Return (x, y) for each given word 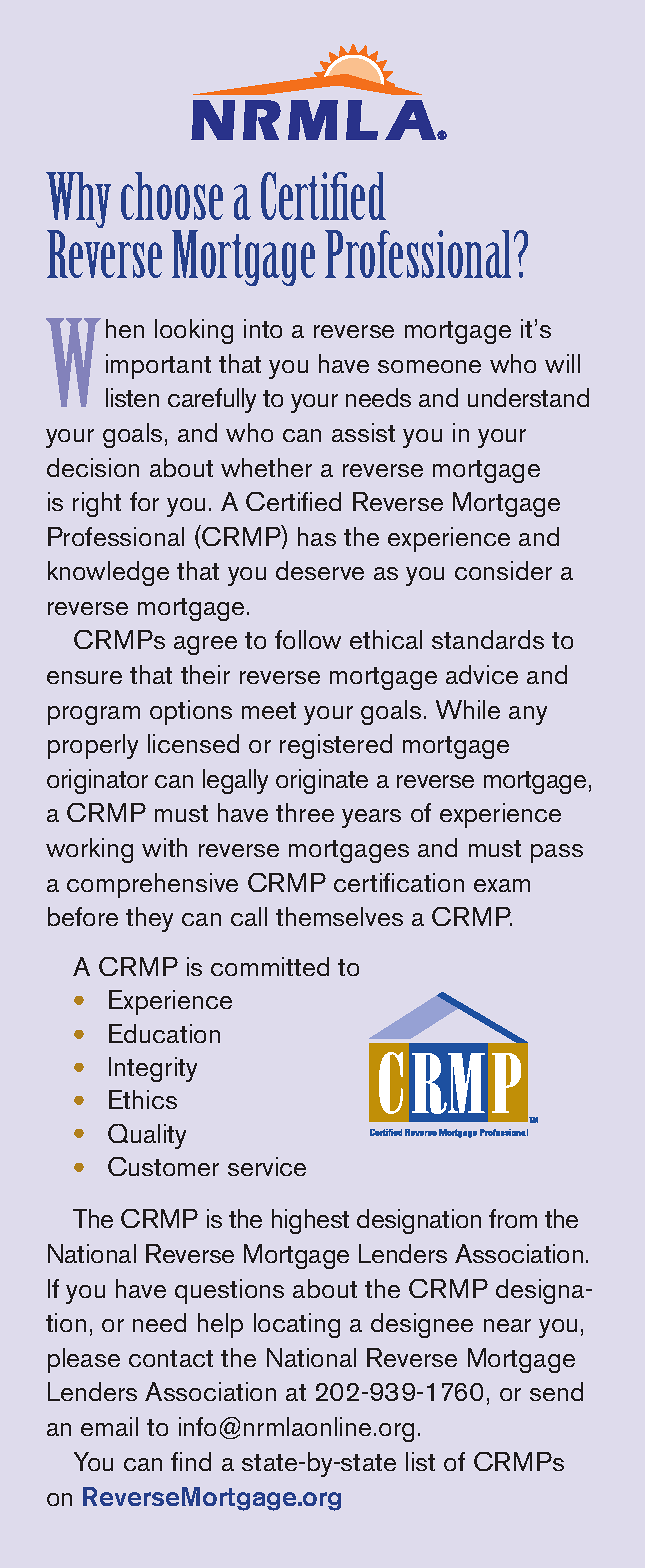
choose (172, 196)
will (562, 363)
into (263, 328)
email (109, 1426)
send (556, 1391)
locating (297, 1325)
